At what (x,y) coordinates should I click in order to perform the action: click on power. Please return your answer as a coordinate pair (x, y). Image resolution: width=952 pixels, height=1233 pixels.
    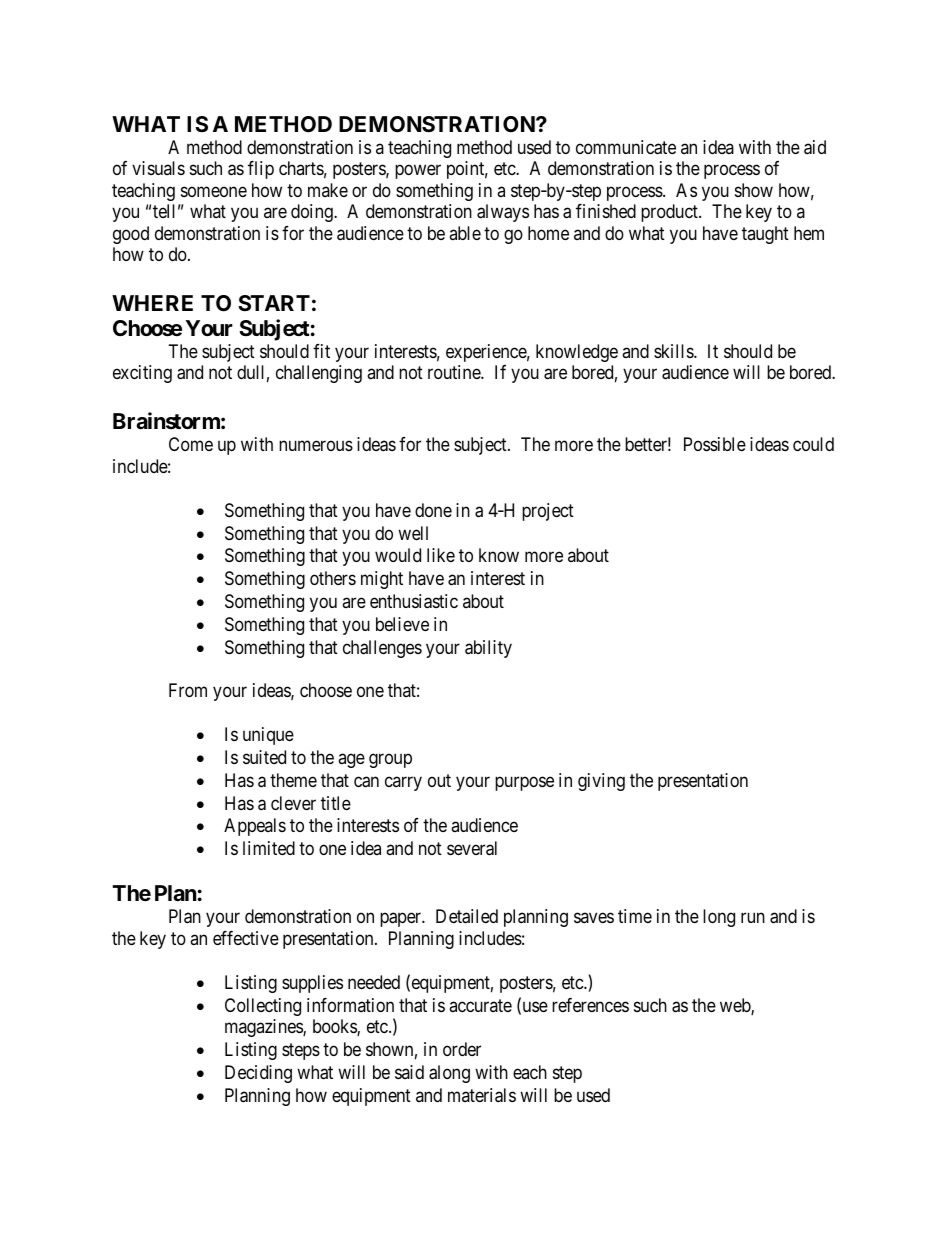
    Looking at the image, I should click on (418, 172).
